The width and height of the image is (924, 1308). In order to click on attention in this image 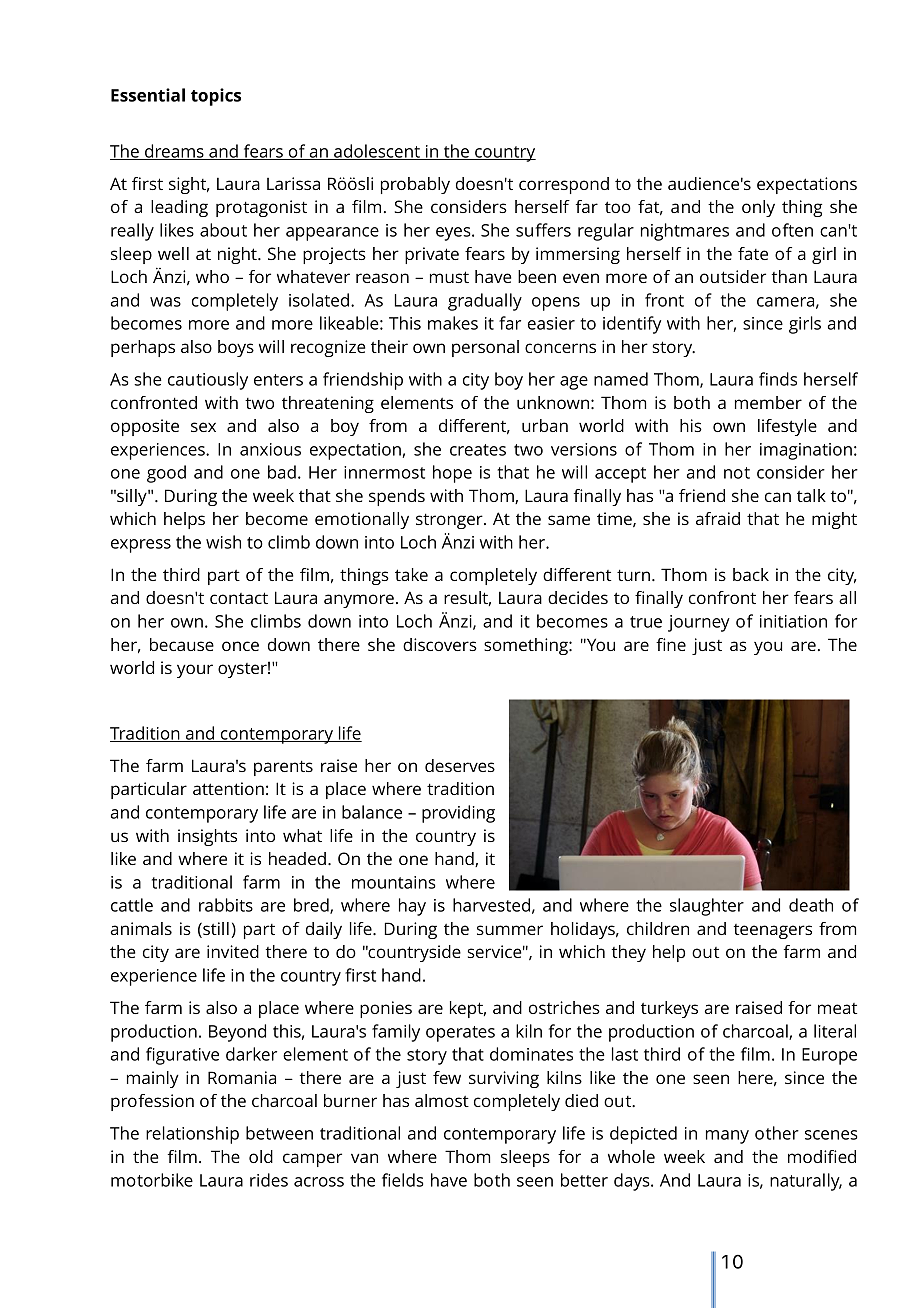, I will do `click(228, 788)`.
